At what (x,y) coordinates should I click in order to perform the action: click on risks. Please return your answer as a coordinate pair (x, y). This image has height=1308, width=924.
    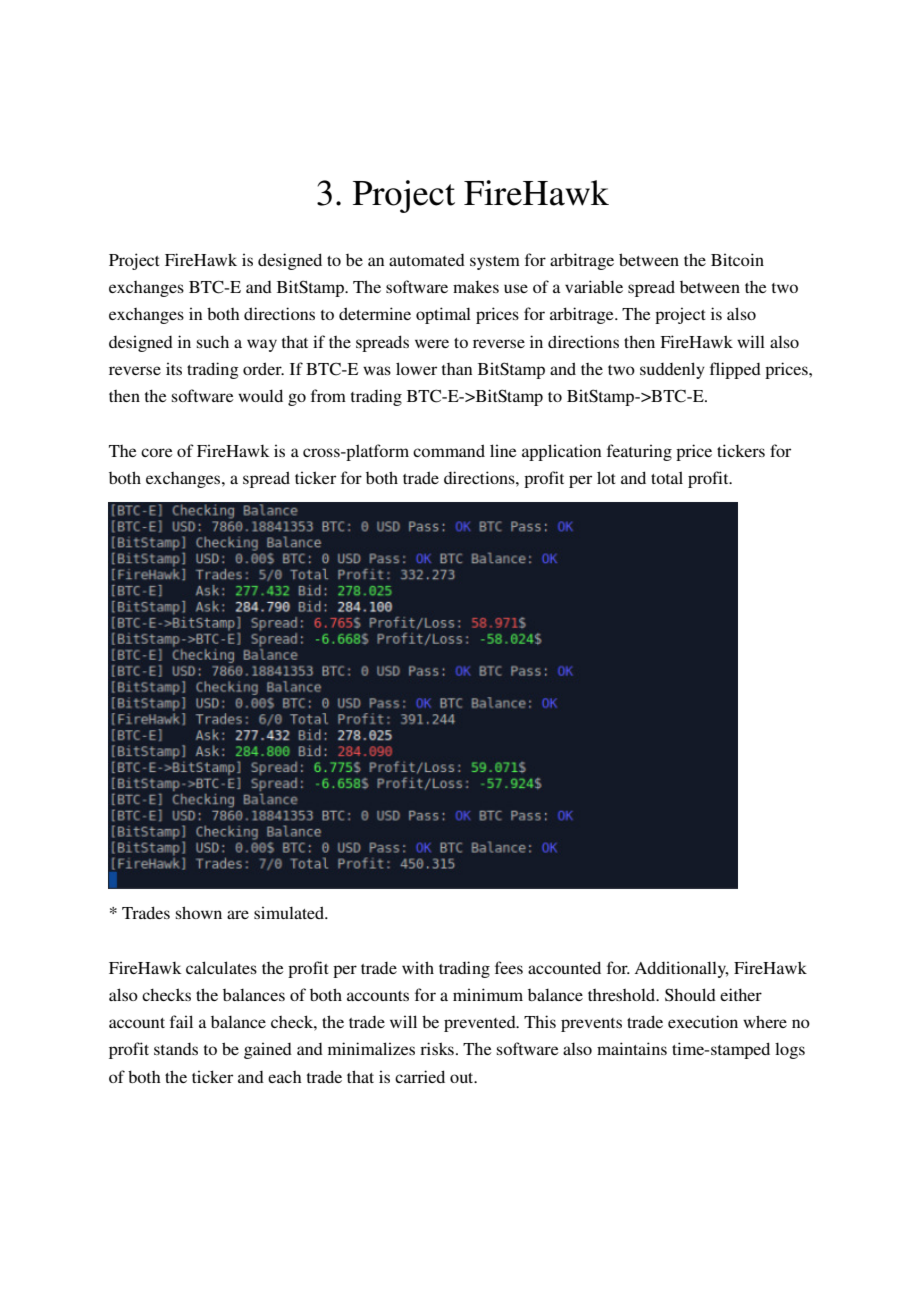
    Looking at the image, I should click on (437, 1048).
